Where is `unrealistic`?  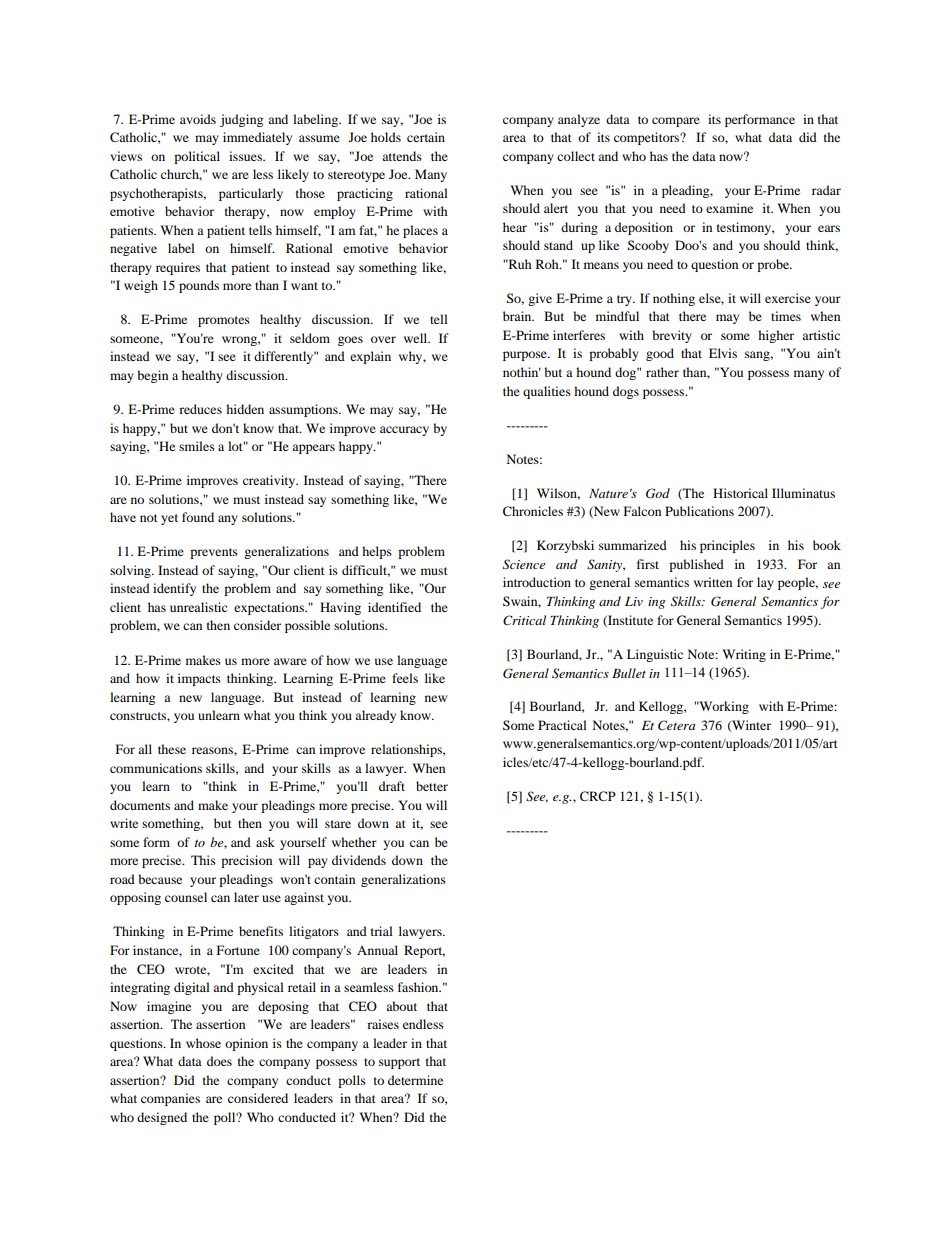 unrealistic is located at coordinates (198, 607).
